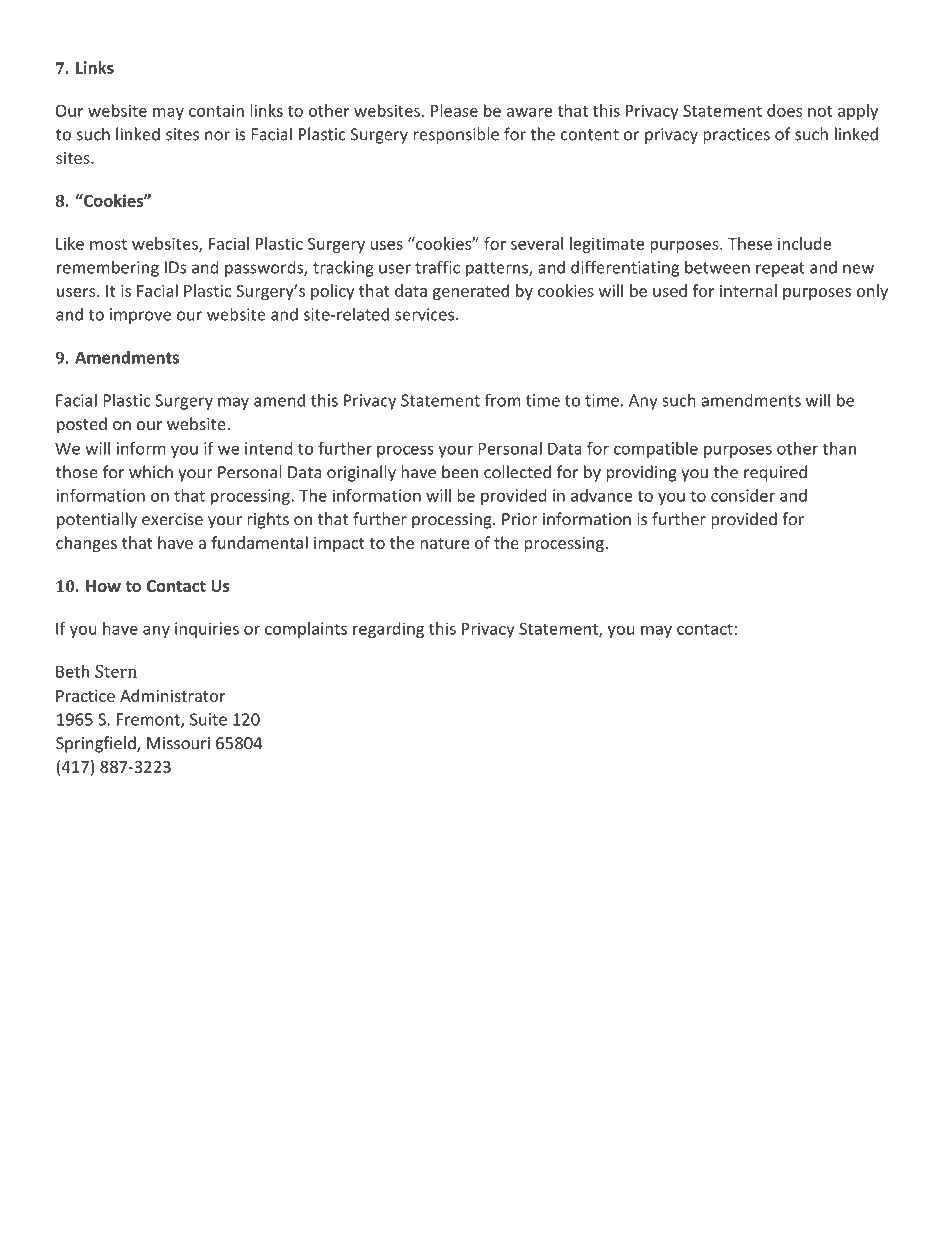  Describe the element at coordinates (149, 720) in the screenshot. I see `Fremont` at that location.
